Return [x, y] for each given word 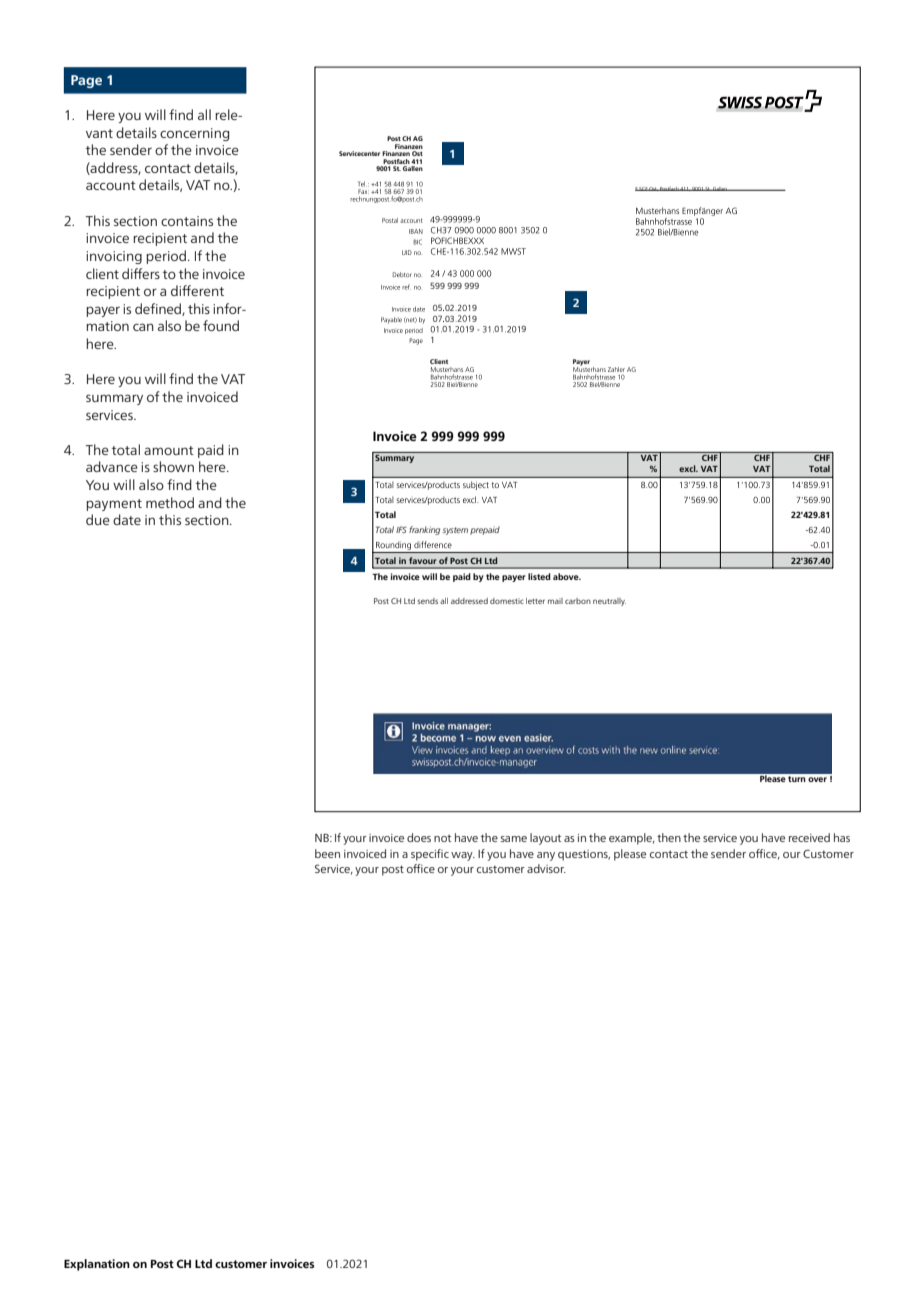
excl [688, 468]
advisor [546, 868]
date [127, 519]
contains [187, 221]
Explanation [97, 1265]
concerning [194, 134]
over [817, 779]
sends [427, 601]
